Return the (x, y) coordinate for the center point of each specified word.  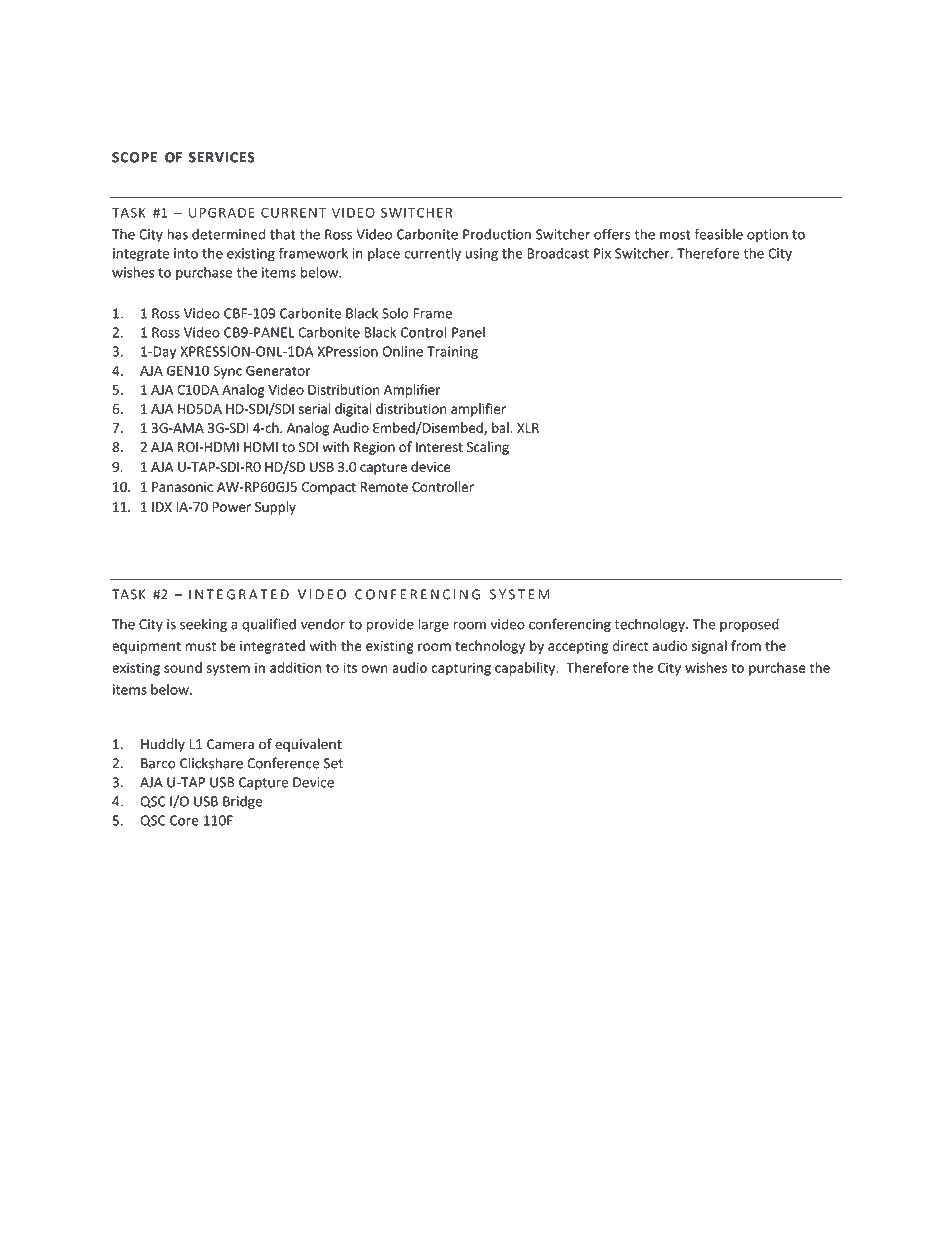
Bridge (242, 802)
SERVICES (222, 157)
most (675, 235)
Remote (384, 487)
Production (497, 234)
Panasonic (182, 487)
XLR (528, 428)
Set (333, 763)
